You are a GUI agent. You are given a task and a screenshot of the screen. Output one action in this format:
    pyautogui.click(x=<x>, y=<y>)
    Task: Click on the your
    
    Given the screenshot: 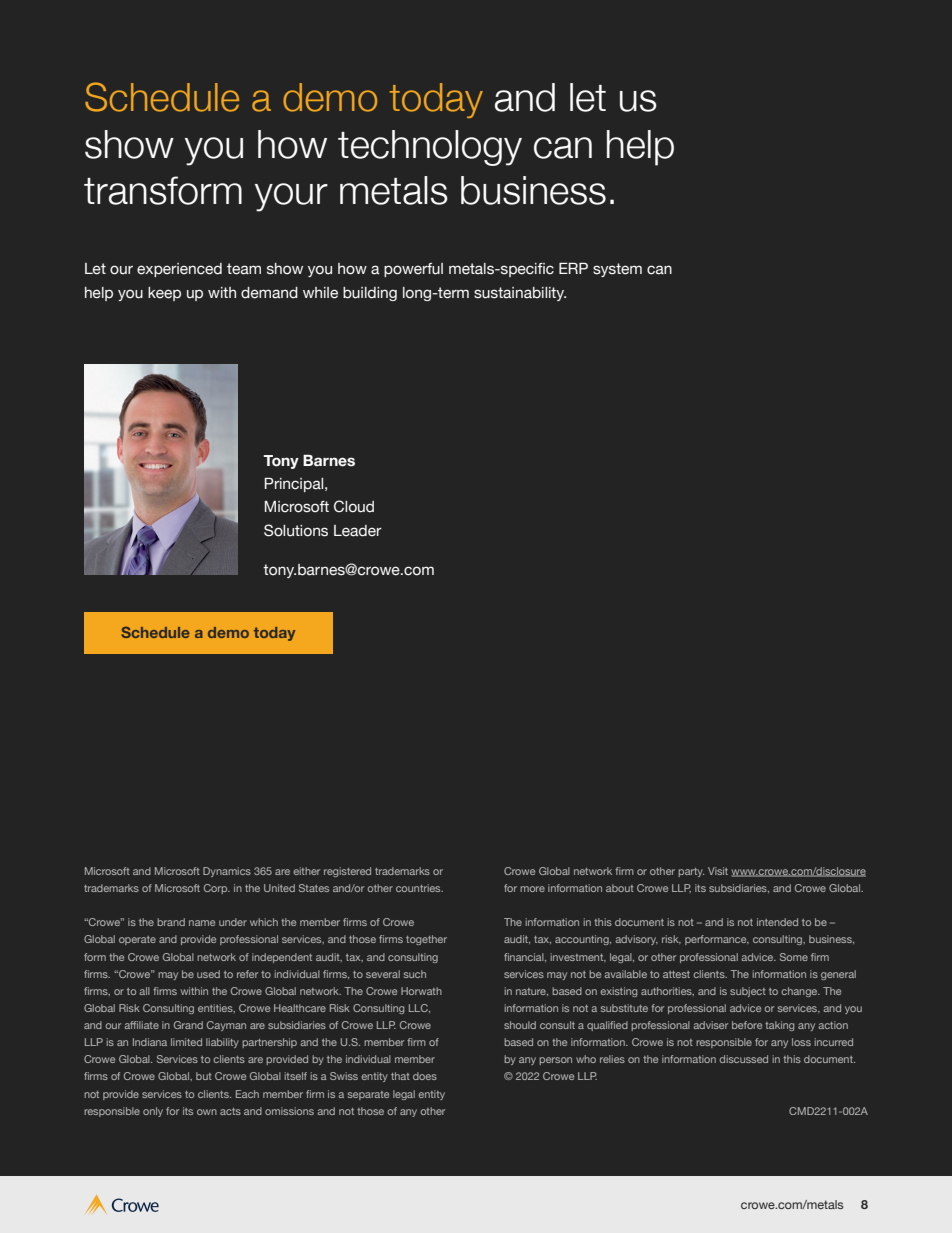 What is the action you would take?
    pyautogui.click(x=291, y=197)
